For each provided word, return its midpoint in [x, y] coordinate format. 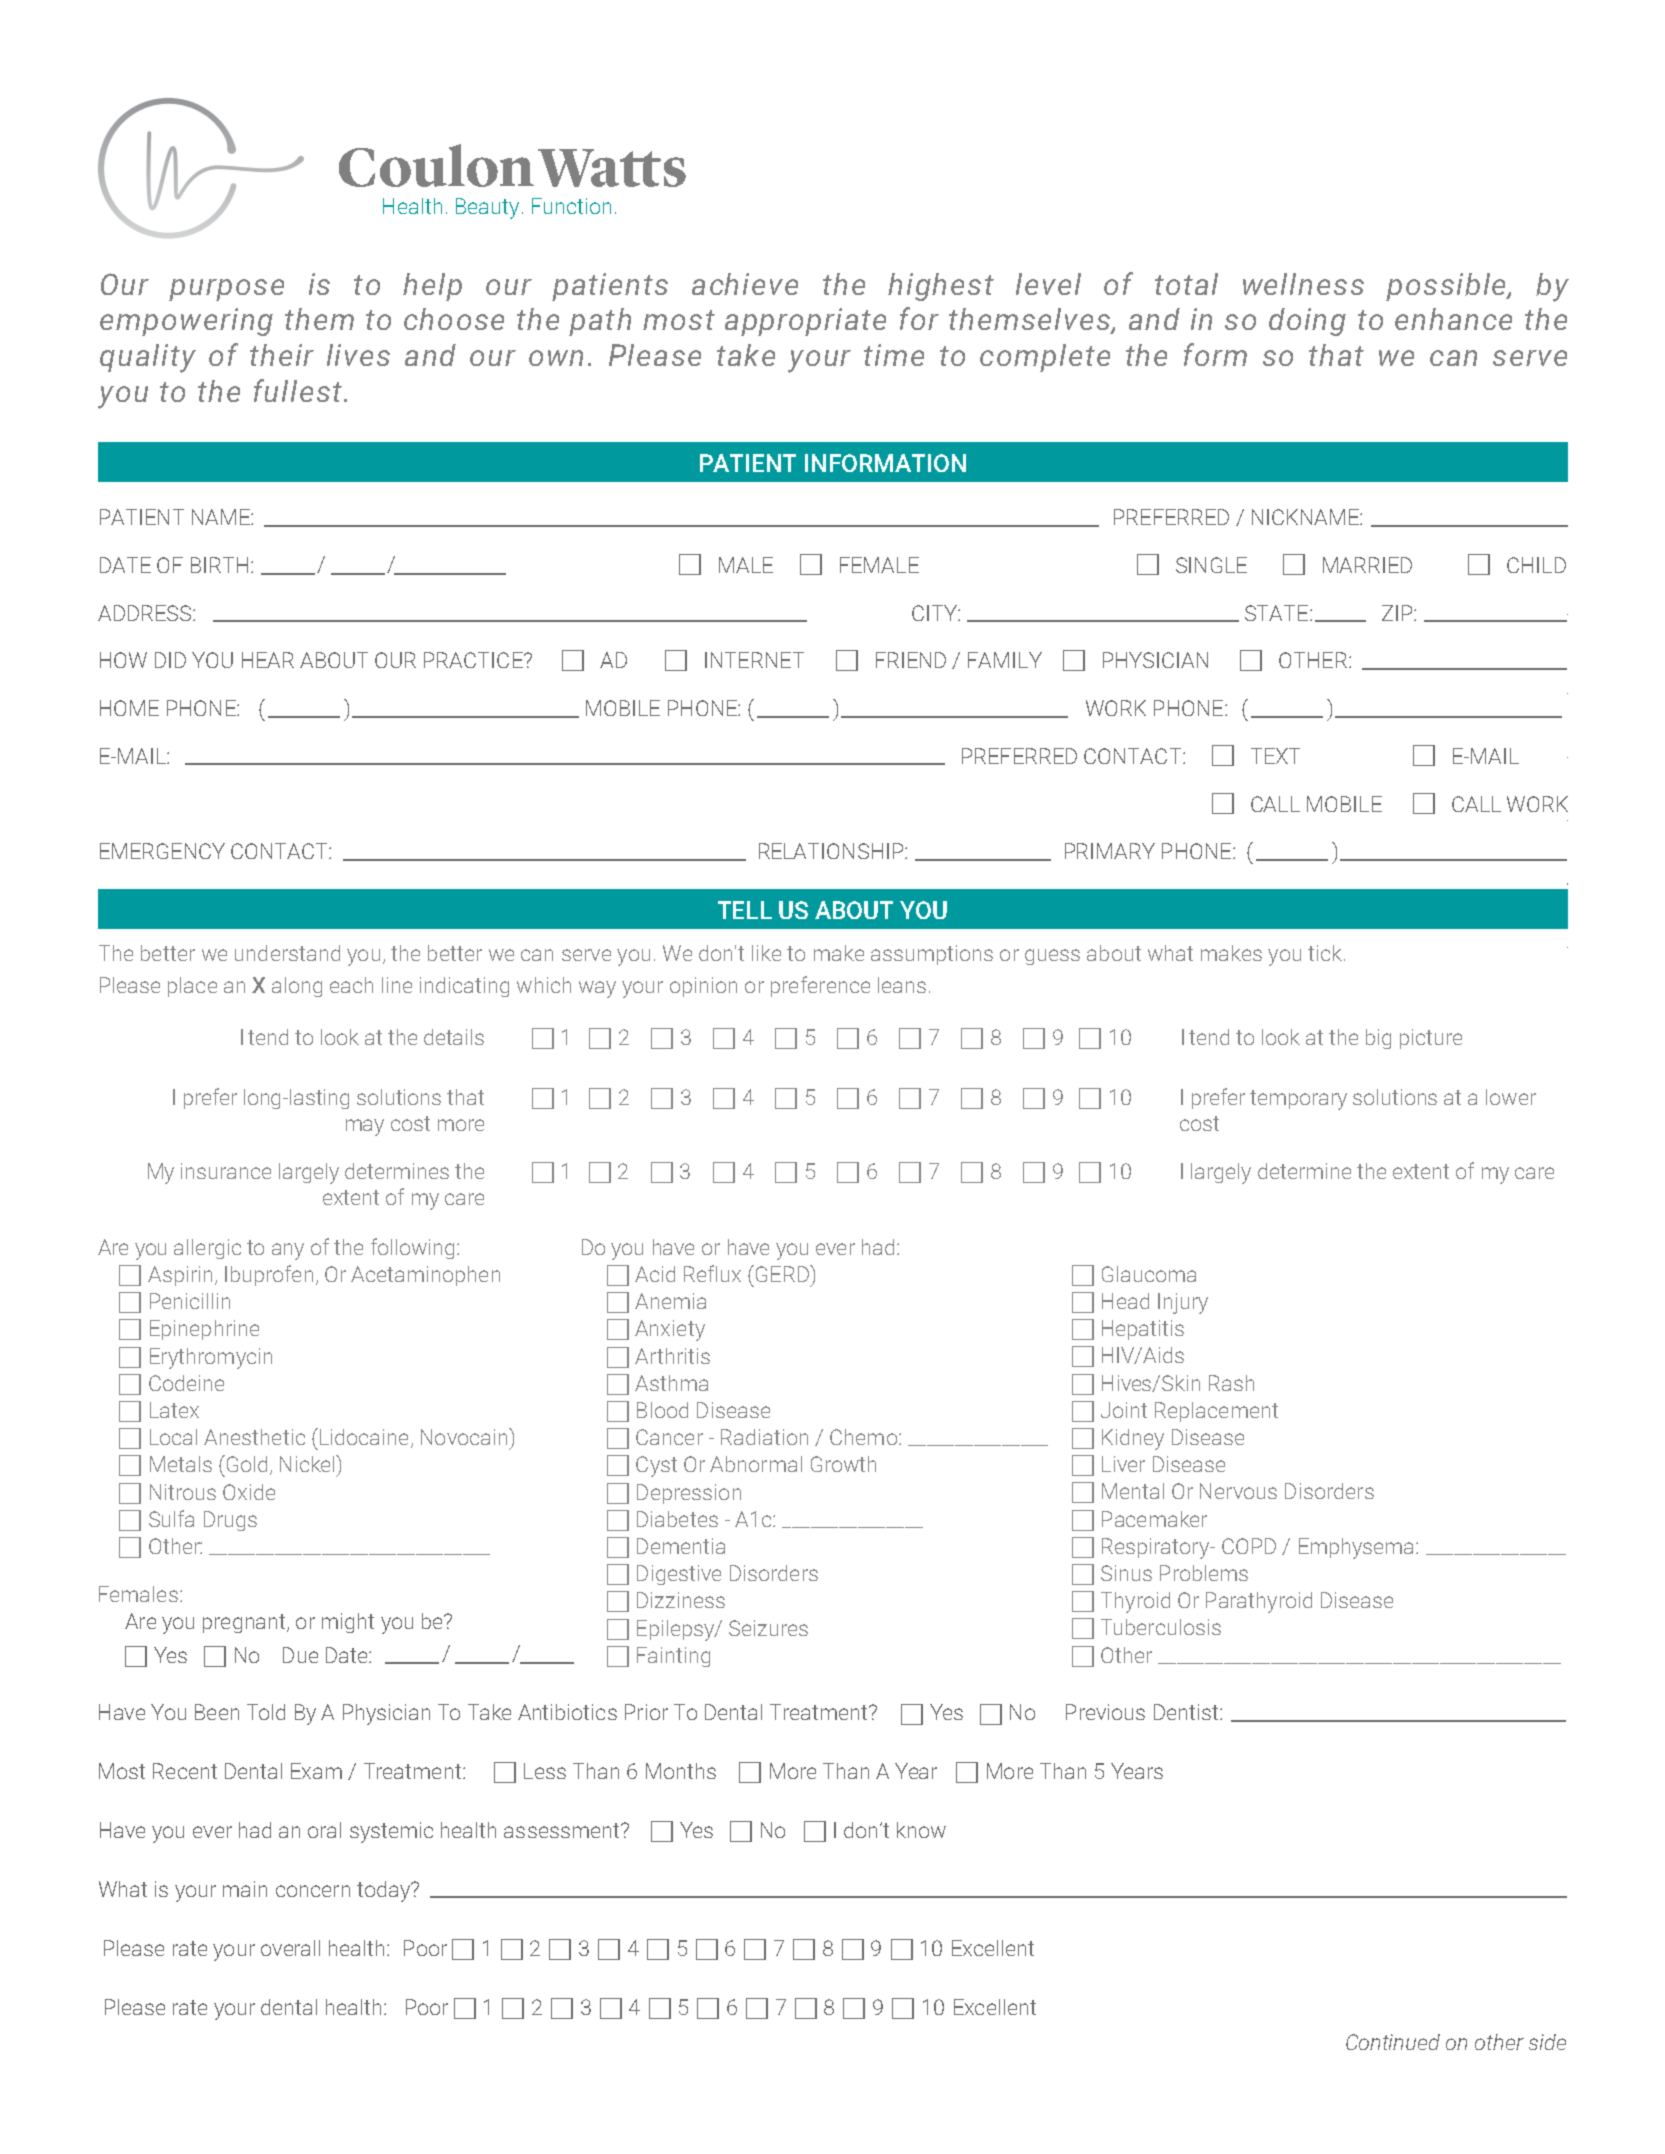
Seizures [768, 1628]
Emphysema [1358, 1548]
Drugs [230, 1521]
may [365, 1127]
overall [290, 1948]
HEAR [268, 660]
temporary [1298, 1100]
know [921, 1830]
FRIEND [911, 660]
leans [902, 985]
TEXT [1275, 756]
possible [1447, 287]
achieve [745, 284]
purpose [226, 290]
